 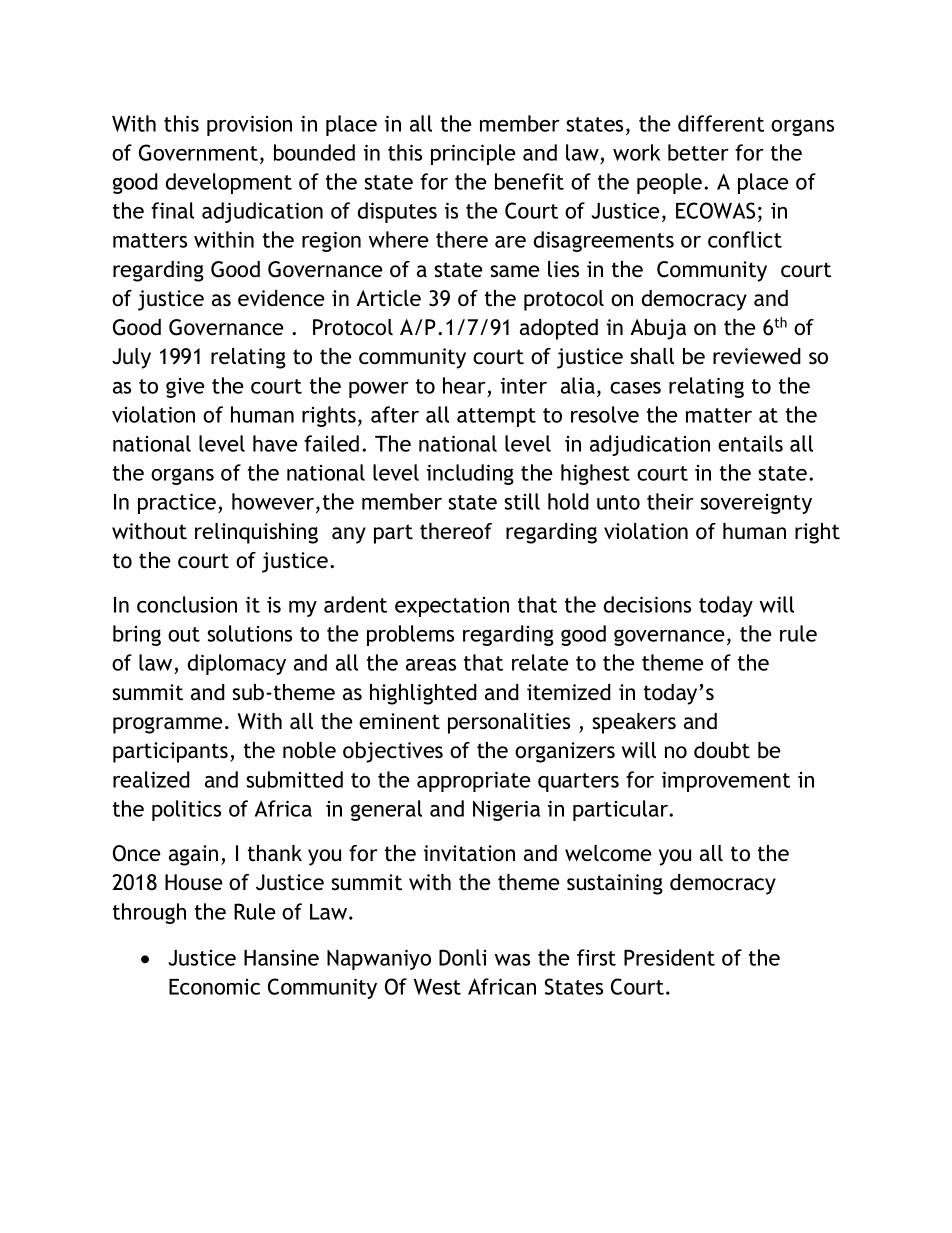 What do you see at coordinates (698, 152) in the screenshot?
I see `better` at bounding box center [698, 152].
